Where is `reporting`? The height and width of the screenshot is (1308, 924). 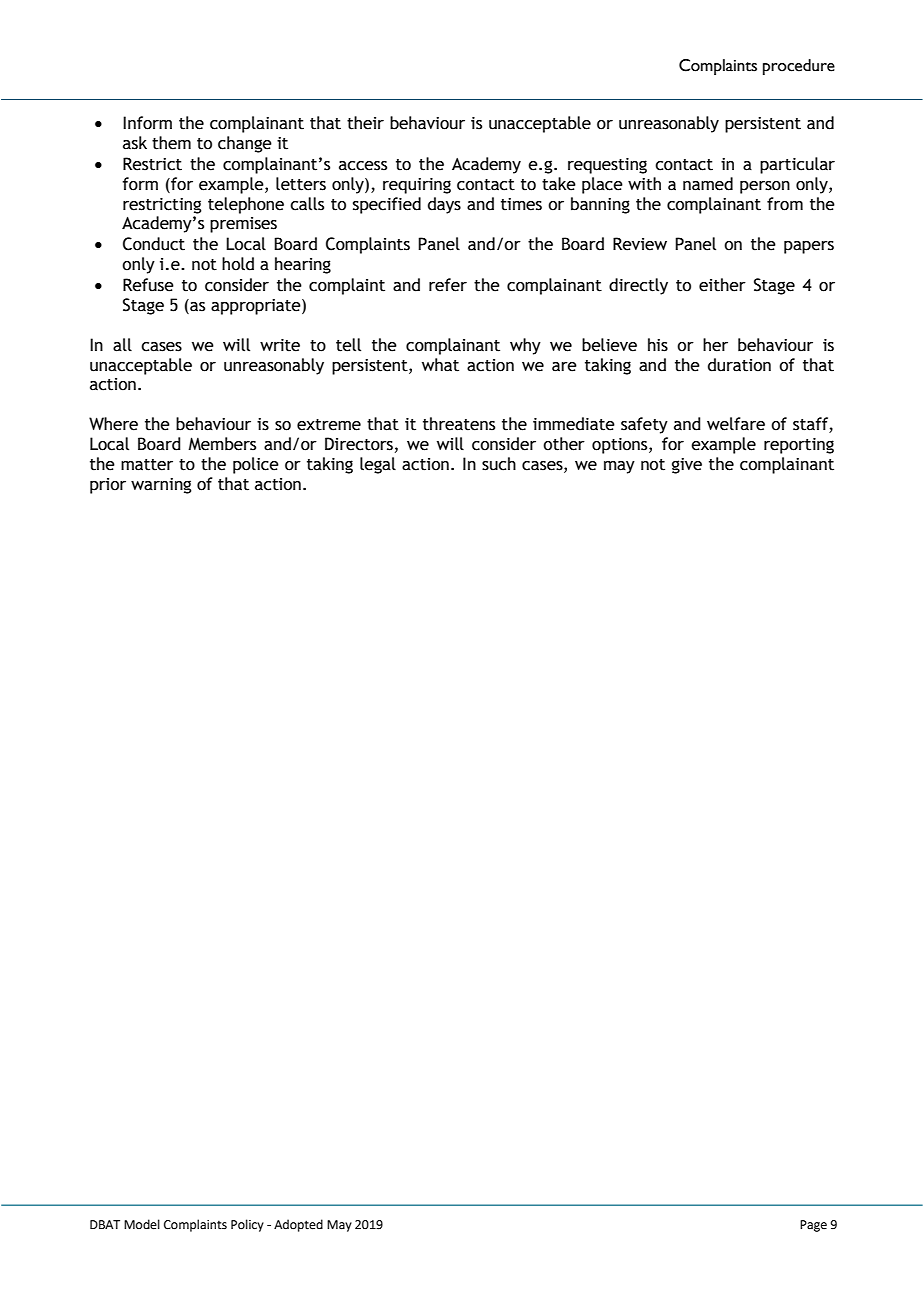 reporting is located at coordinates (799, 446).
